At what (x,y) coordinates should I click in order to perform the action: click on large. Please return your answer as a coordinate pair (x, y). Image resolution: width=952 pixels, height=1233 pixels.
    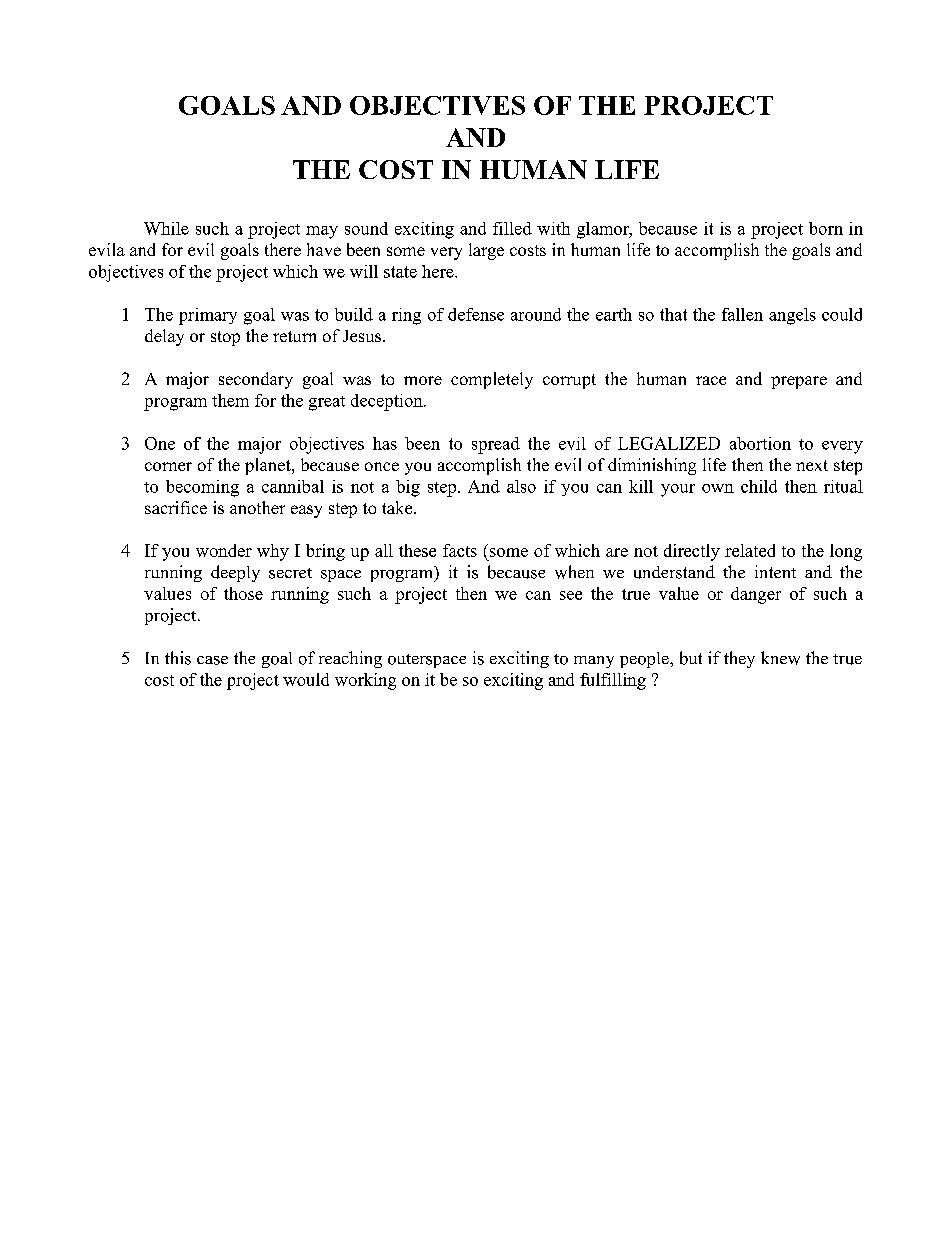
    Looking at the image, I should click on (486, 251).
